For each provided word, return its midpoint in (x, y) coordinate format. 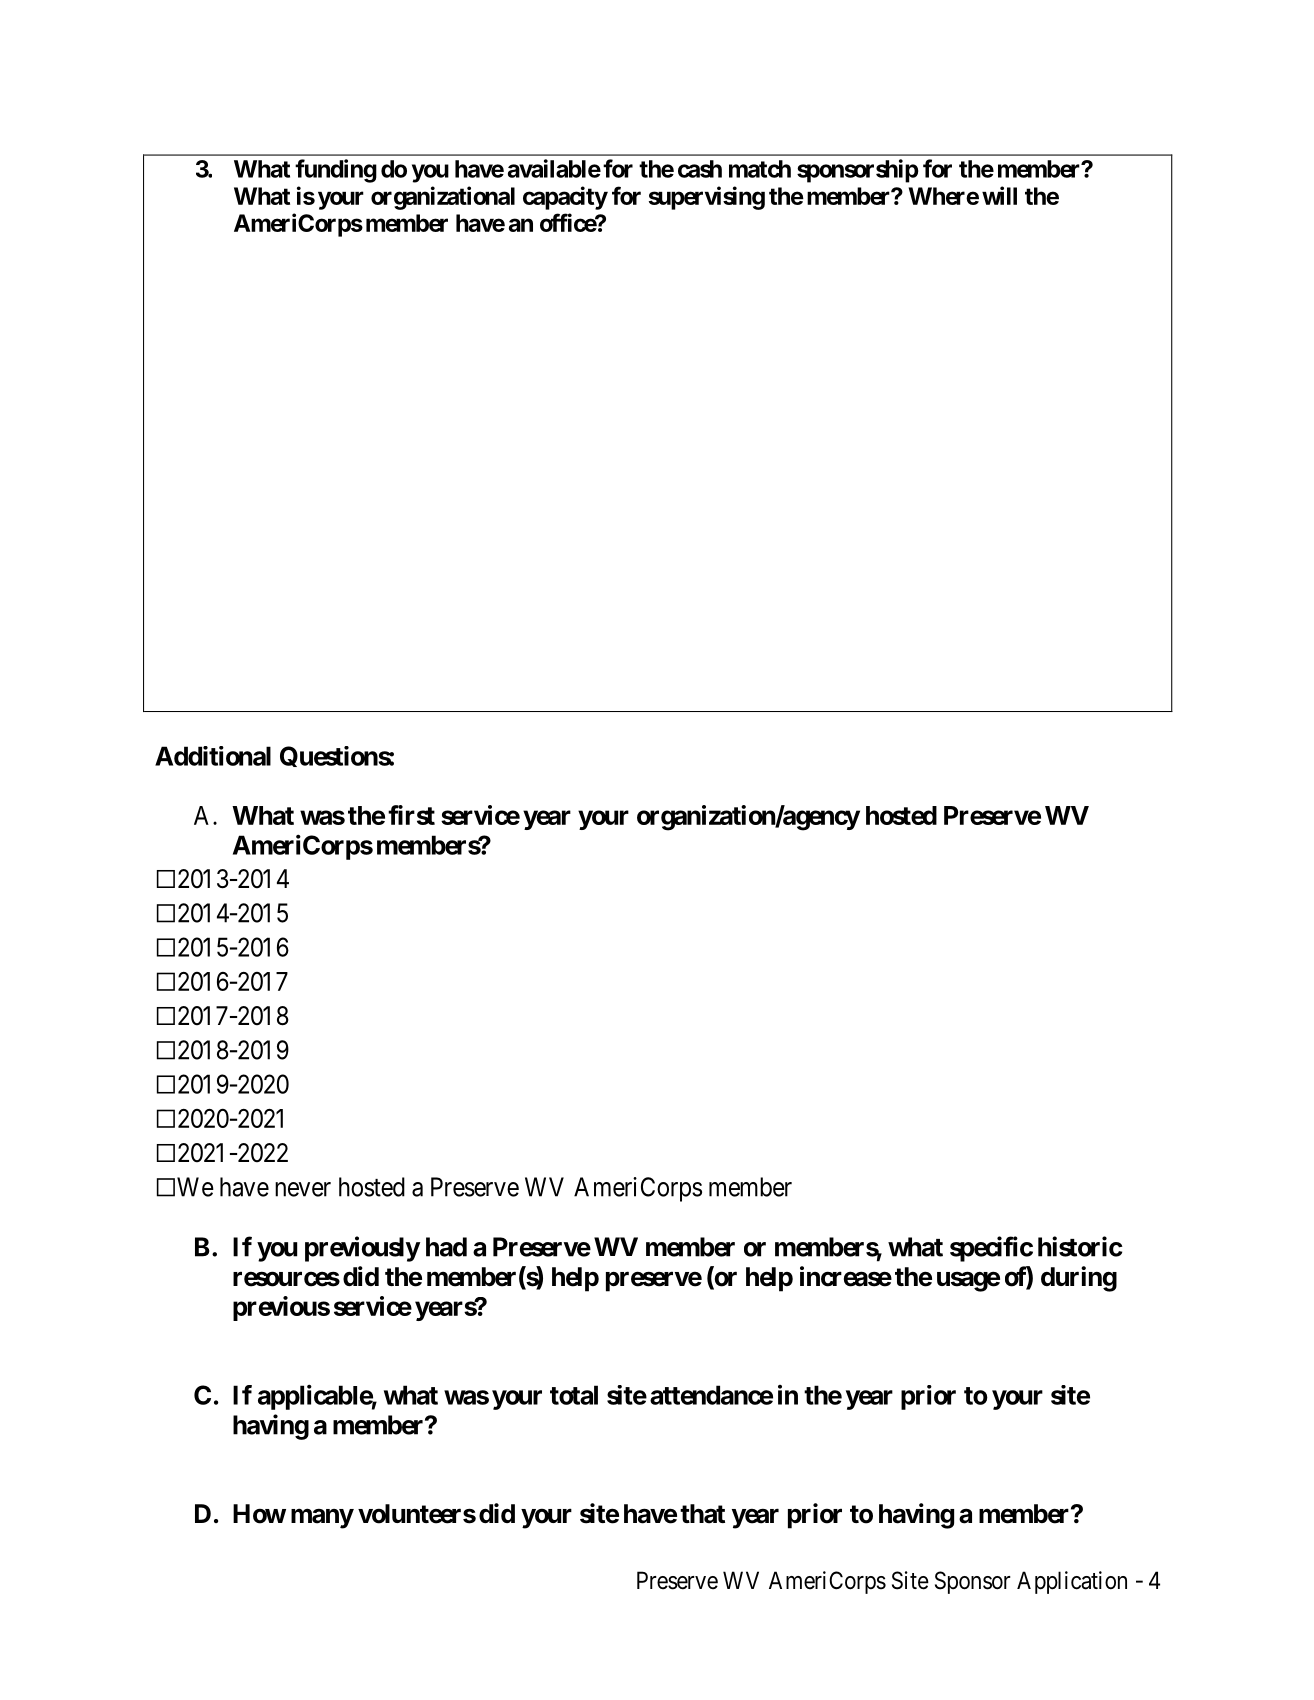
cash (700, 169)
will (999, 195)
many (322, 1518)
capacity (565, 198)
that (702, 1514)
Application (1072, 1582)
